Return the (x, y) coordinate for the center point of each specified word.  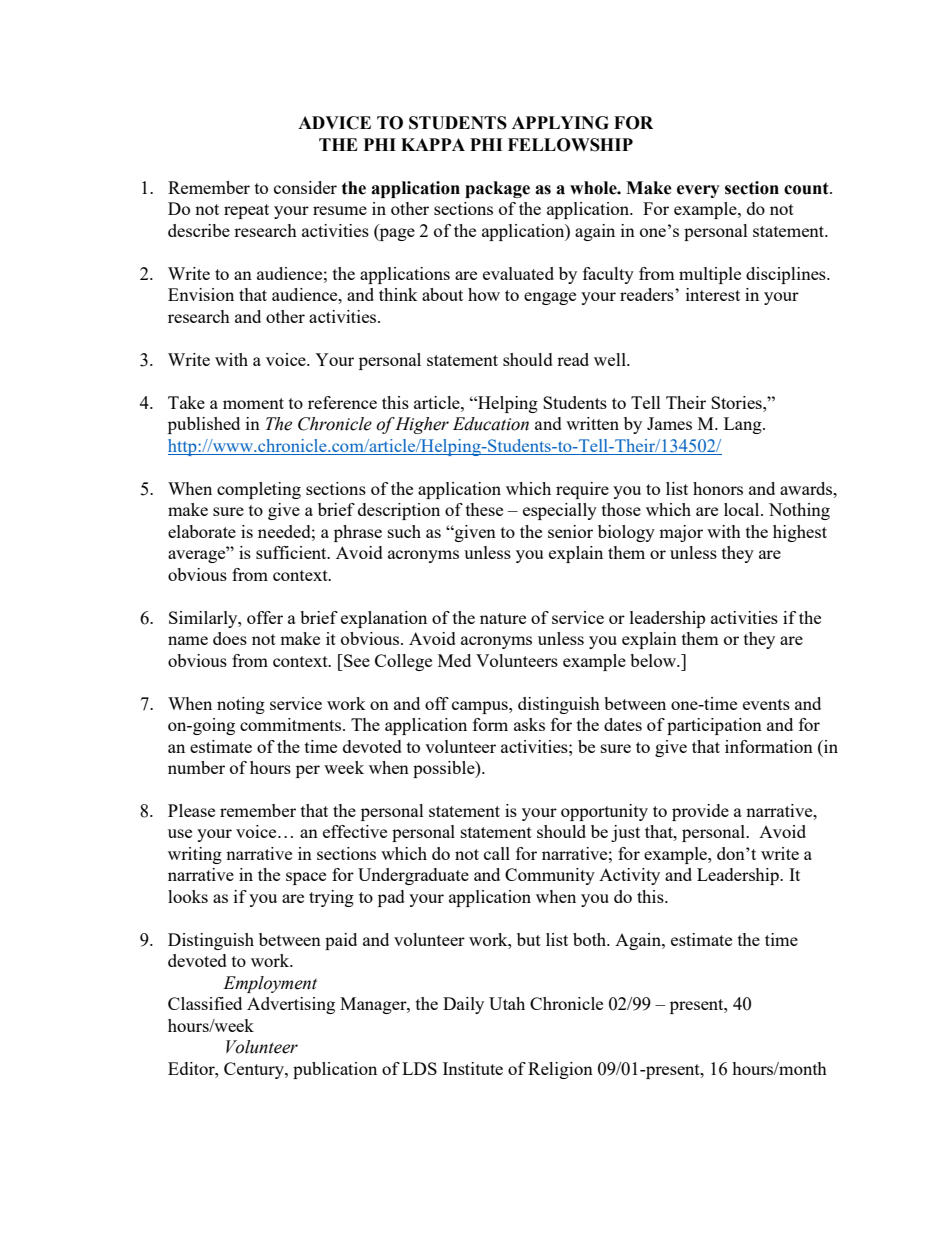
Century (255, 1070)
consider (305, 187)
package (497, 189)
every (698, 191)
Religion (560, 1070)
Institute (473, 1068)
